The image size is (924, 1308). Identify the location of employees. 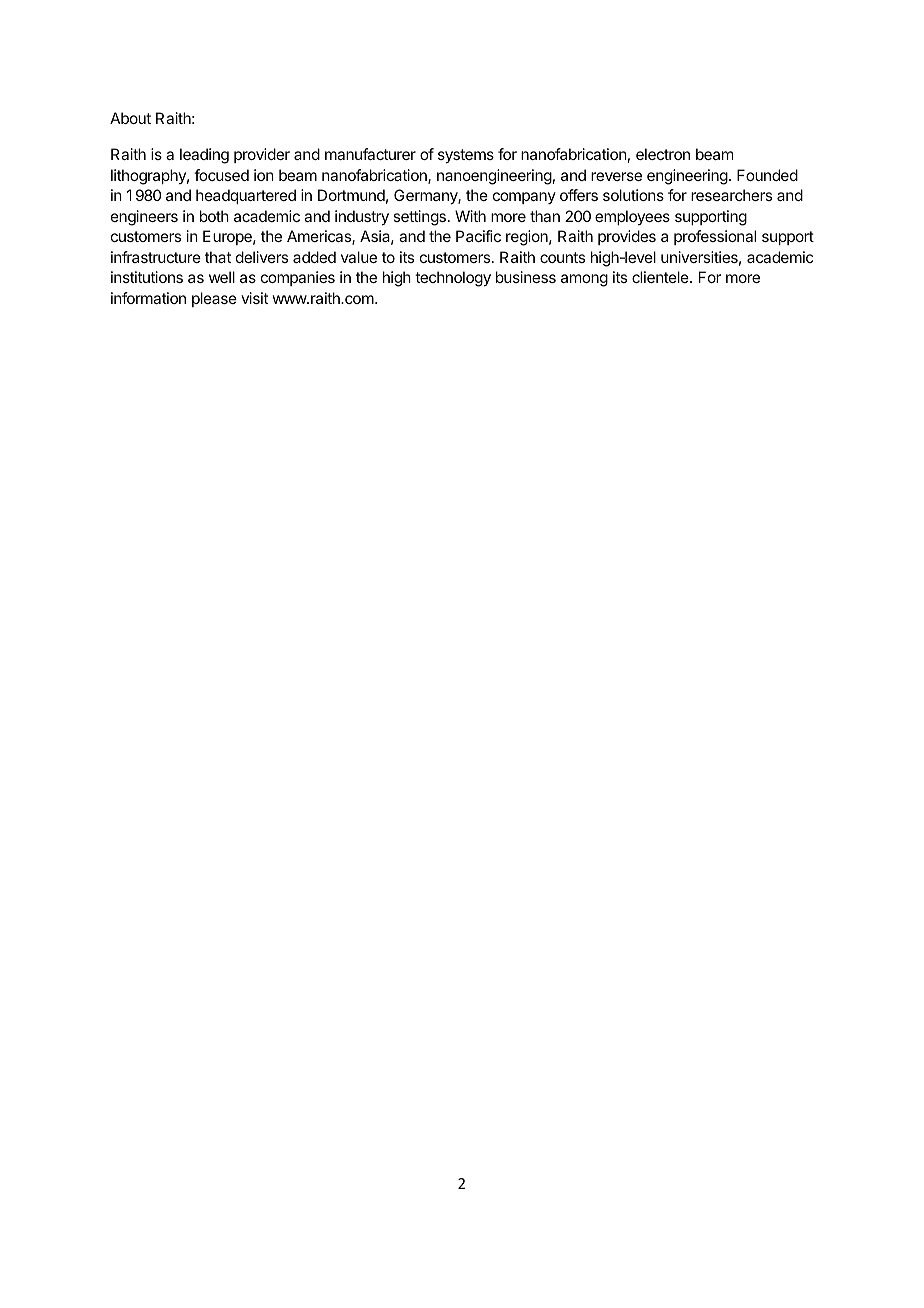
(632, 217).
